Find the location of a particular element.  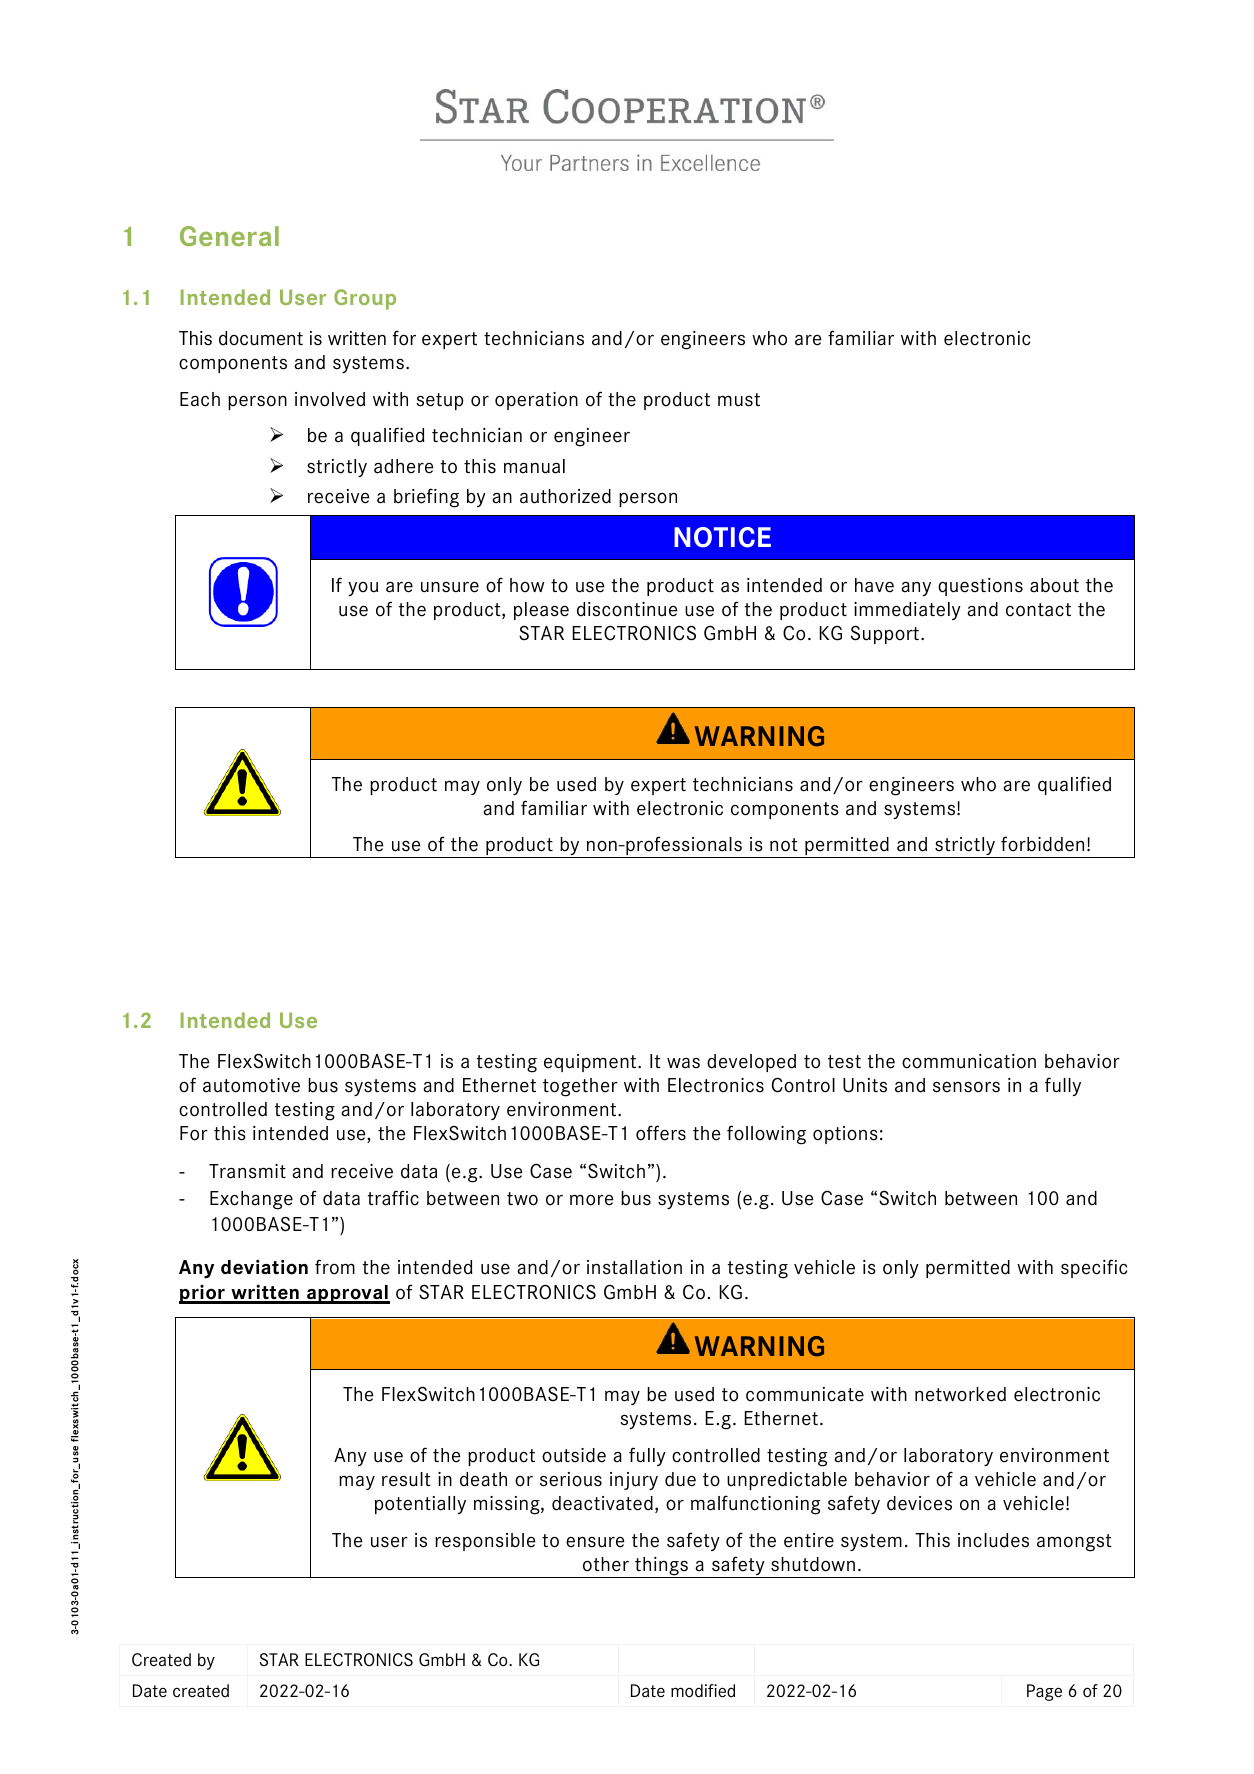

Transmit is located at coordinates (247, 1171).
